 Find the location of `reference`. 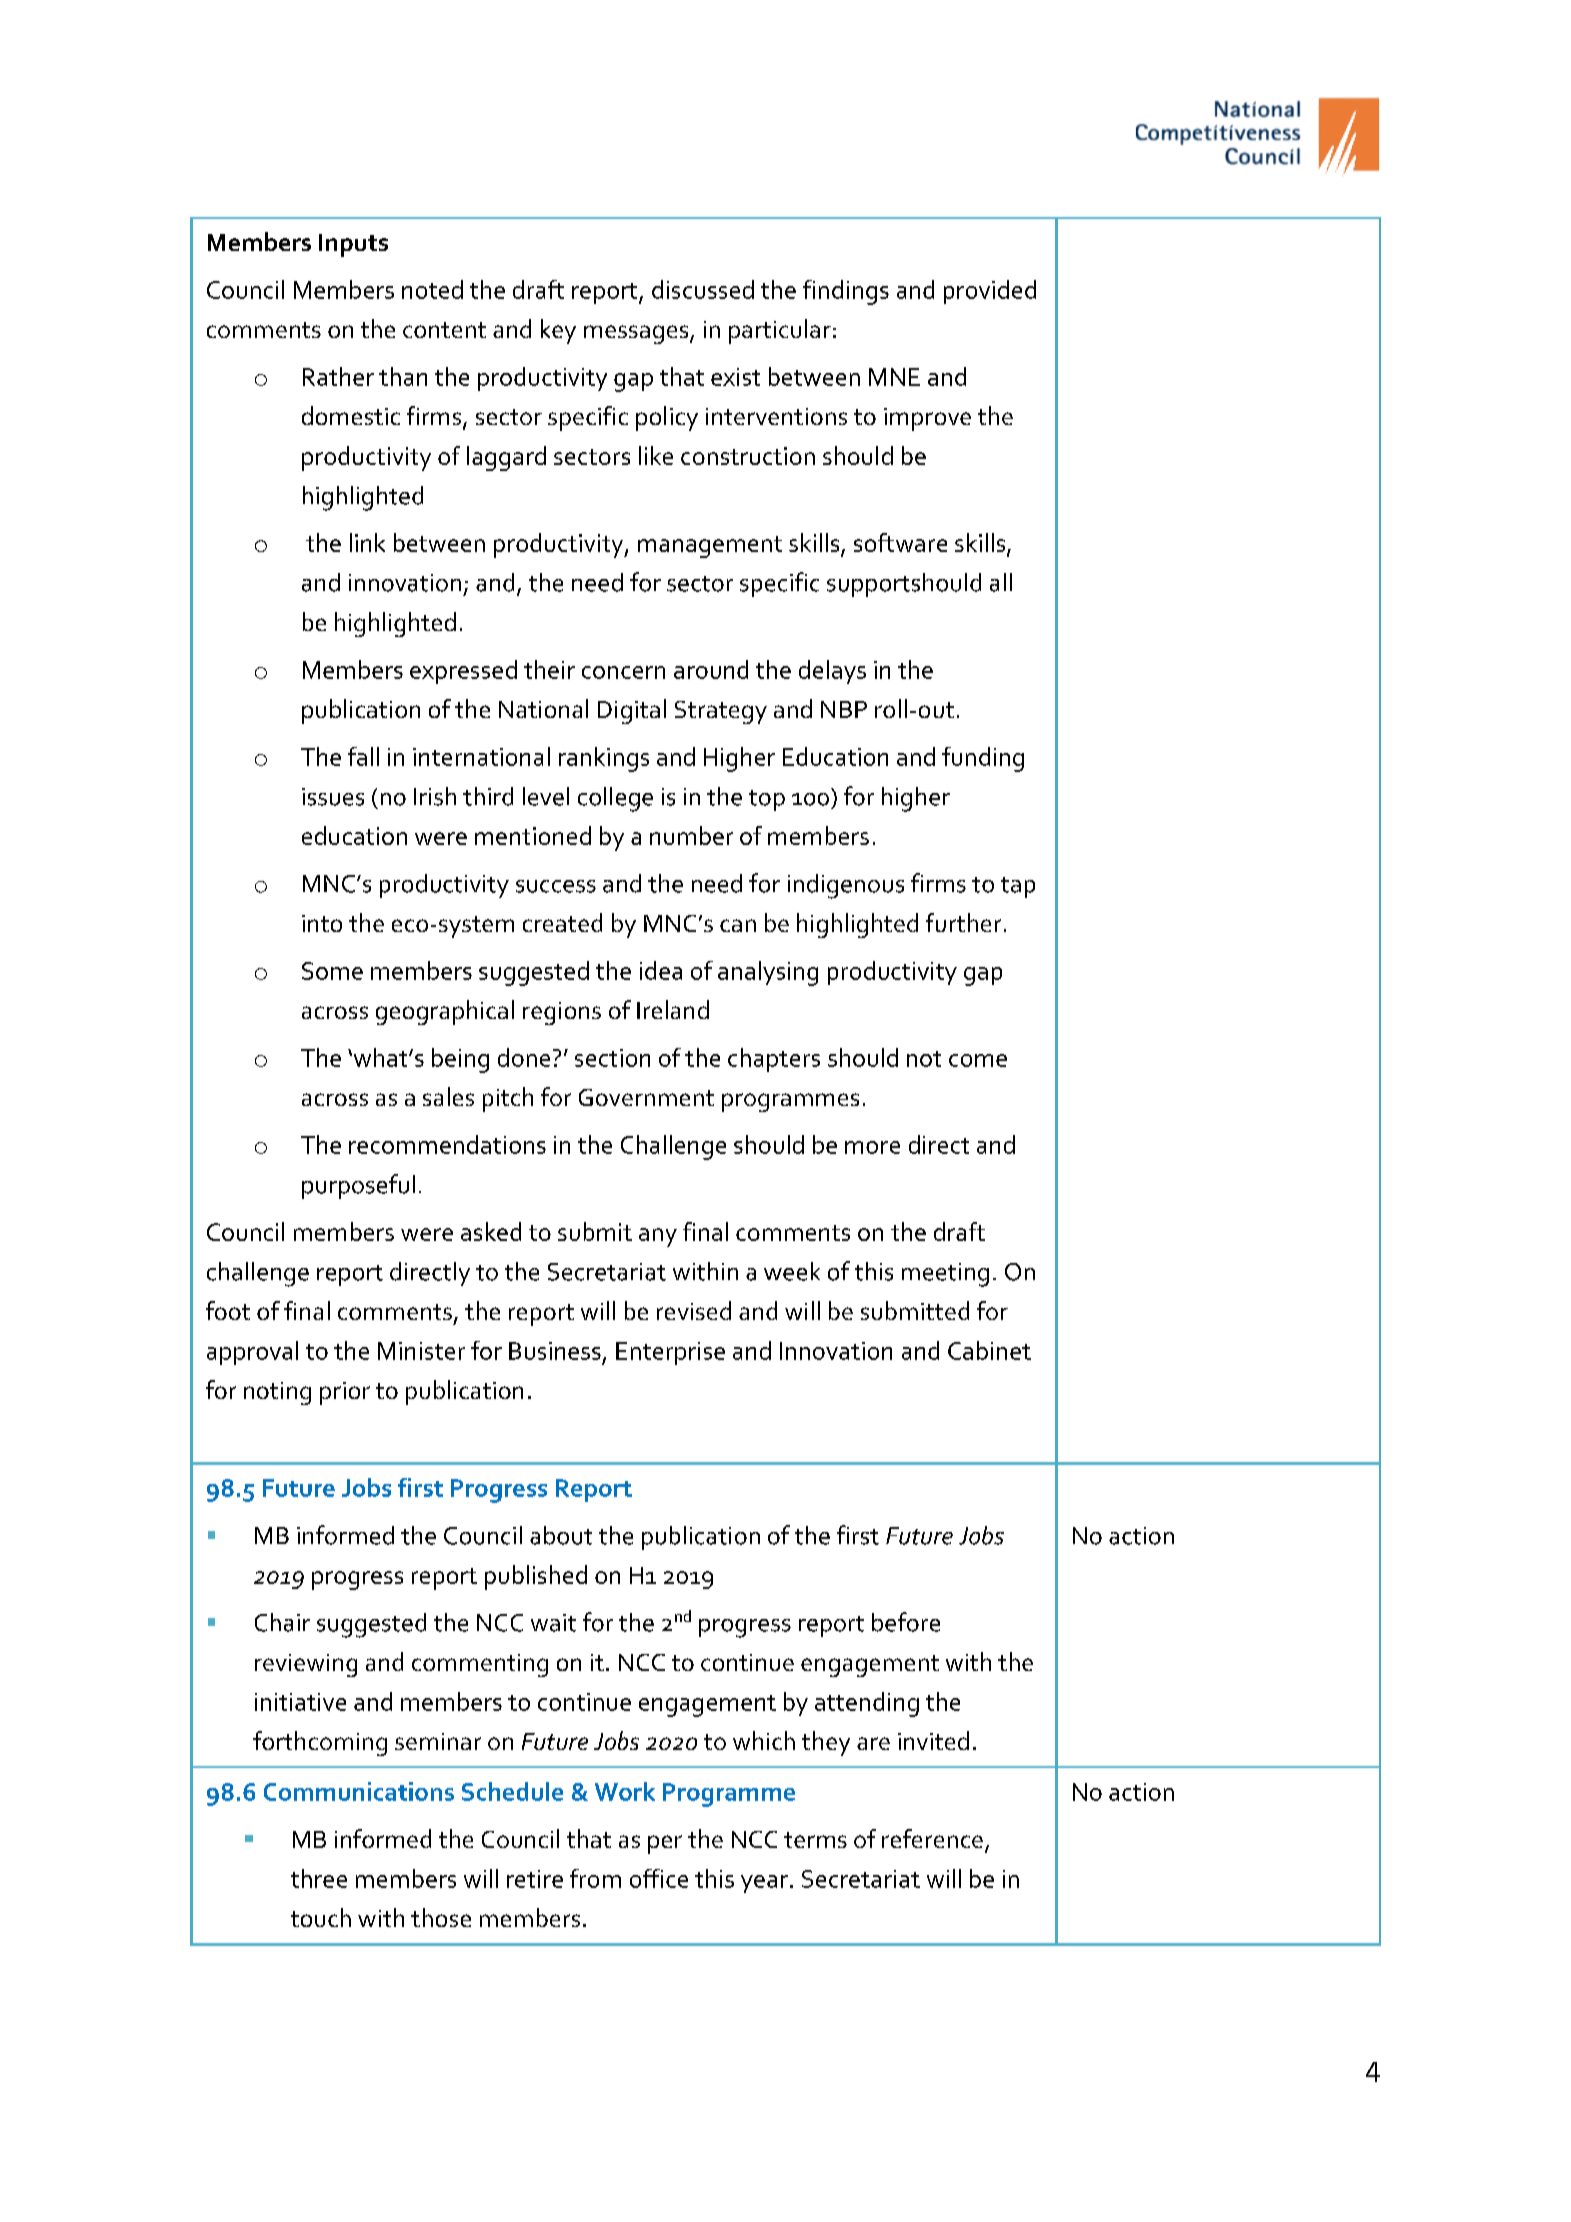

reference is located at coordinates (932, 1838).
